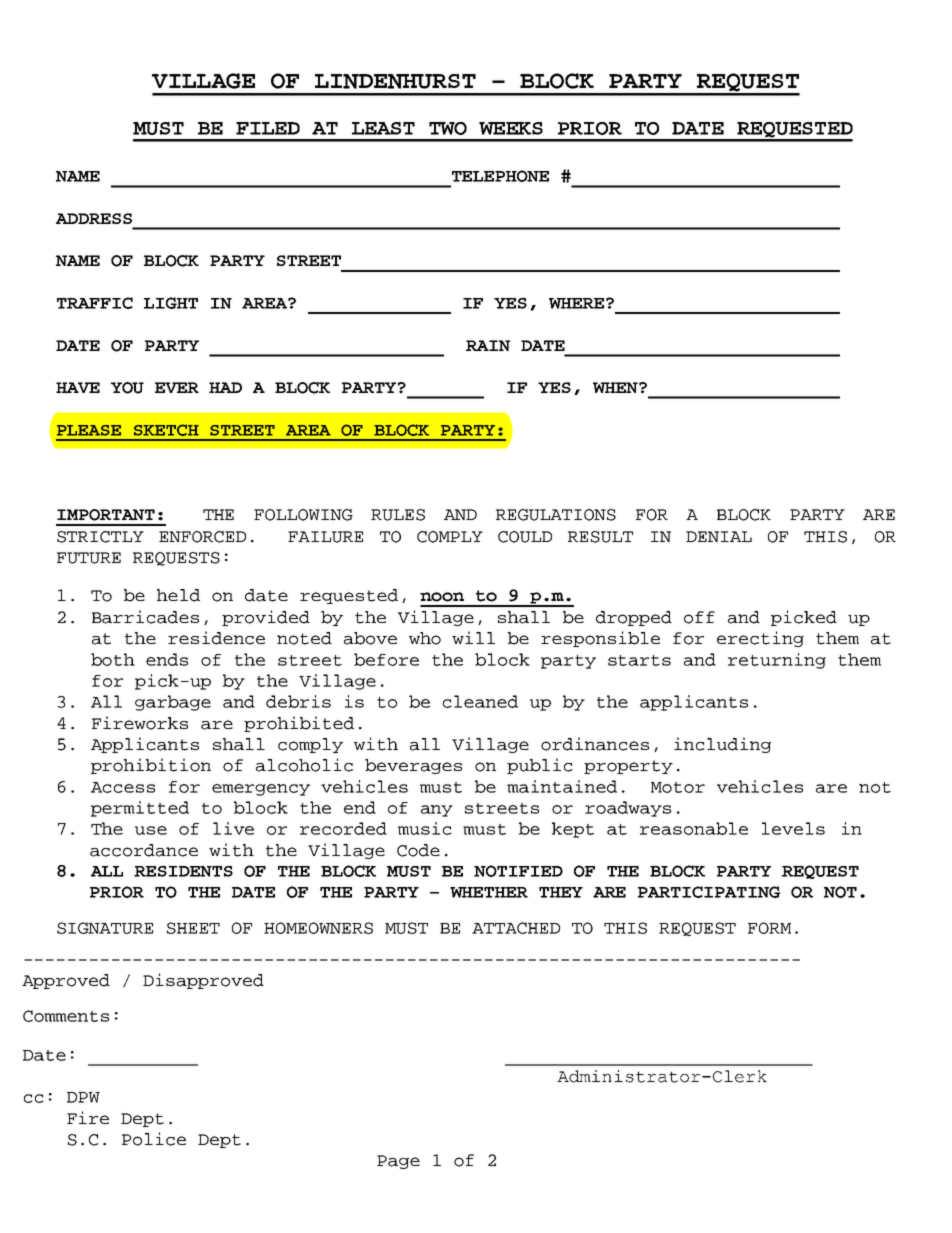 Image resolution: width=952 pixels, height=1233 pixels. I want to click on off, so click(699, 617).
